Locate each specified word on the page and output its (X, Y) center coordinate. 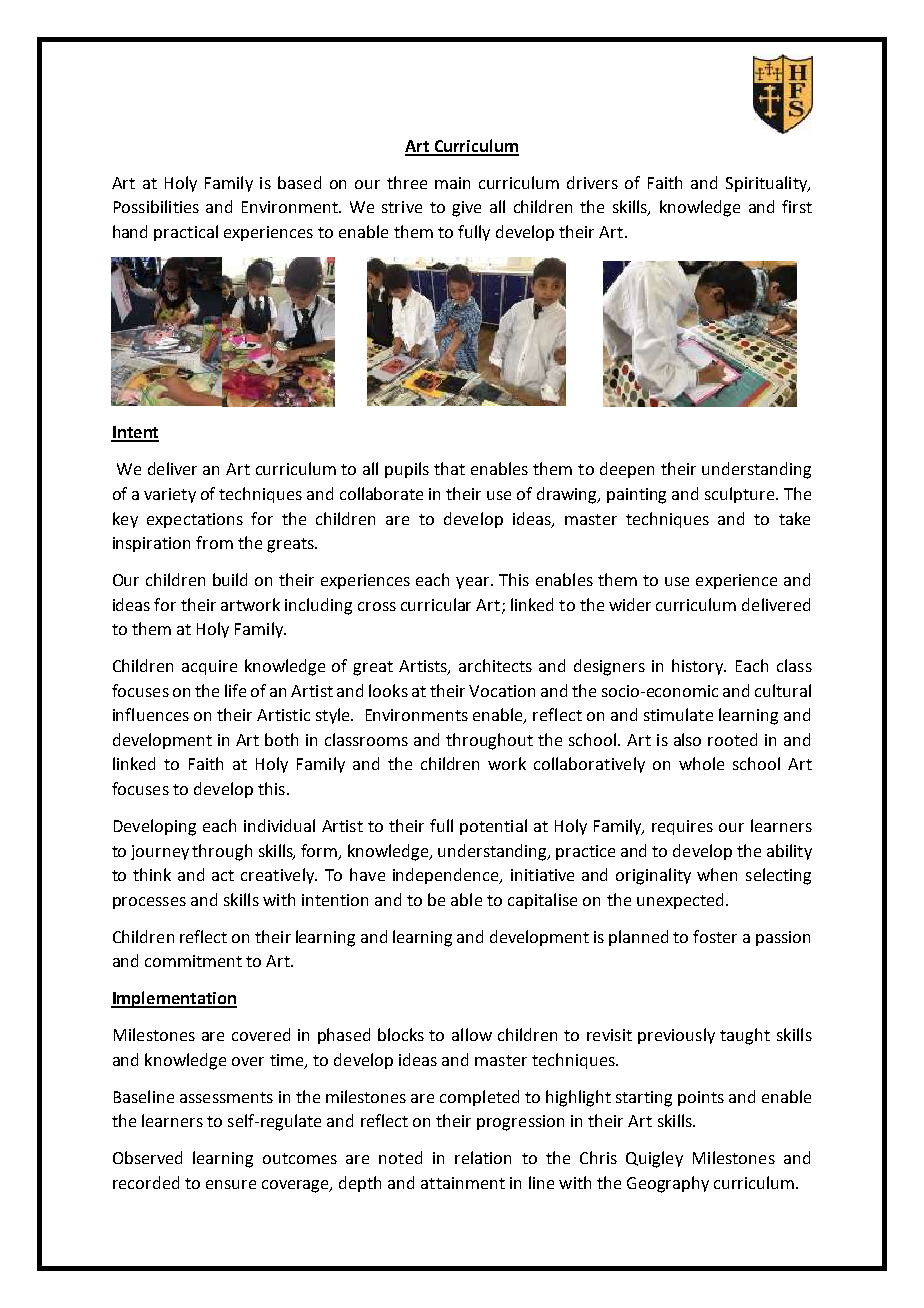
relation (483, 1157)
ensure (231, 1184)
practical (186, 233)
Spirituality (768, 184)
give (466, 209)
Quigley (654, 1159)
